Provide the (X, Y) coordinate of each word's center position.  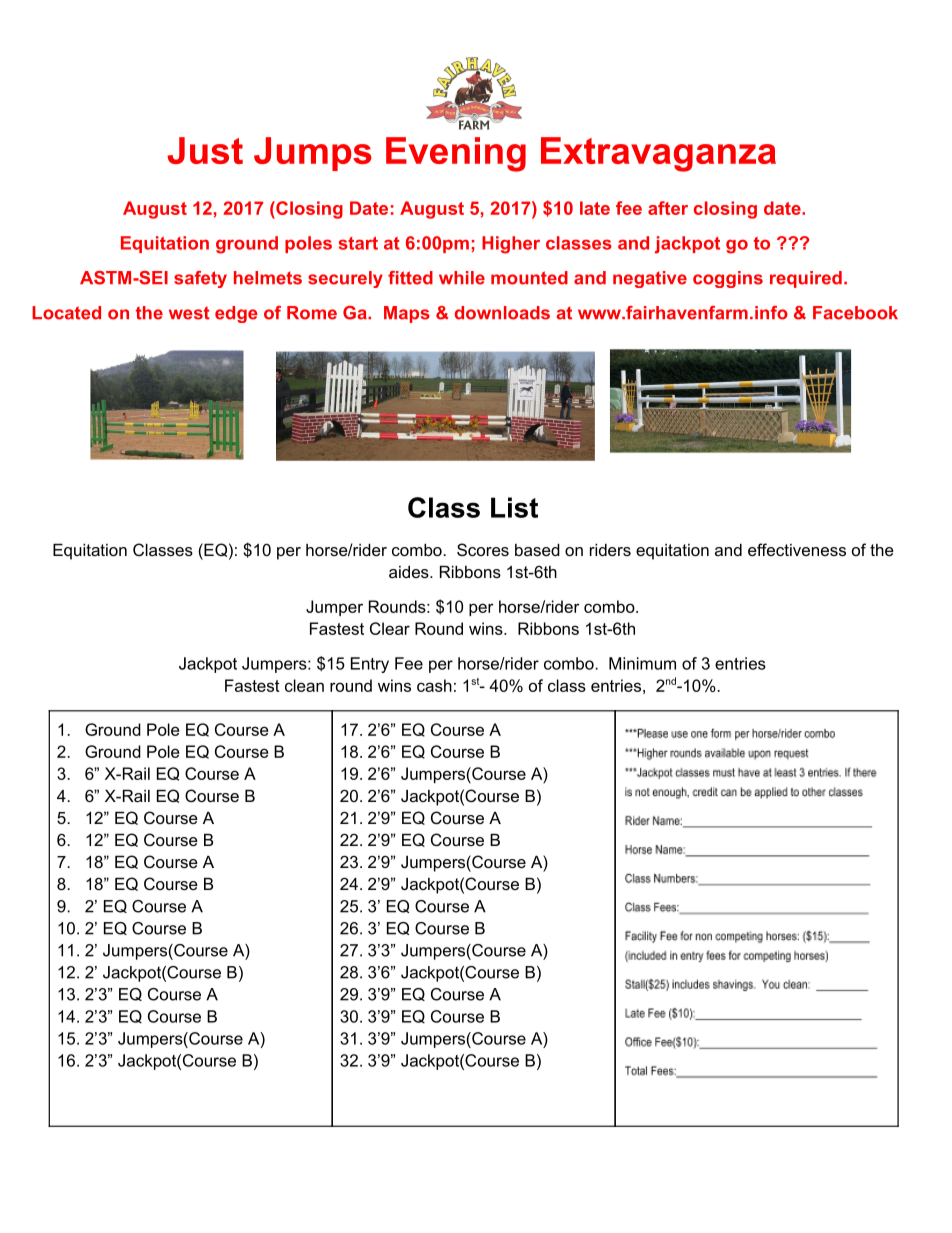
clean (304, 685)
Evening (456, 154)
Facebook (855, 313)
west (189, 313)
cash (434, 685)
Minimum (642, 663)
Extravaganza (658, 154)
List (514, 507)
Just (205, 150)
